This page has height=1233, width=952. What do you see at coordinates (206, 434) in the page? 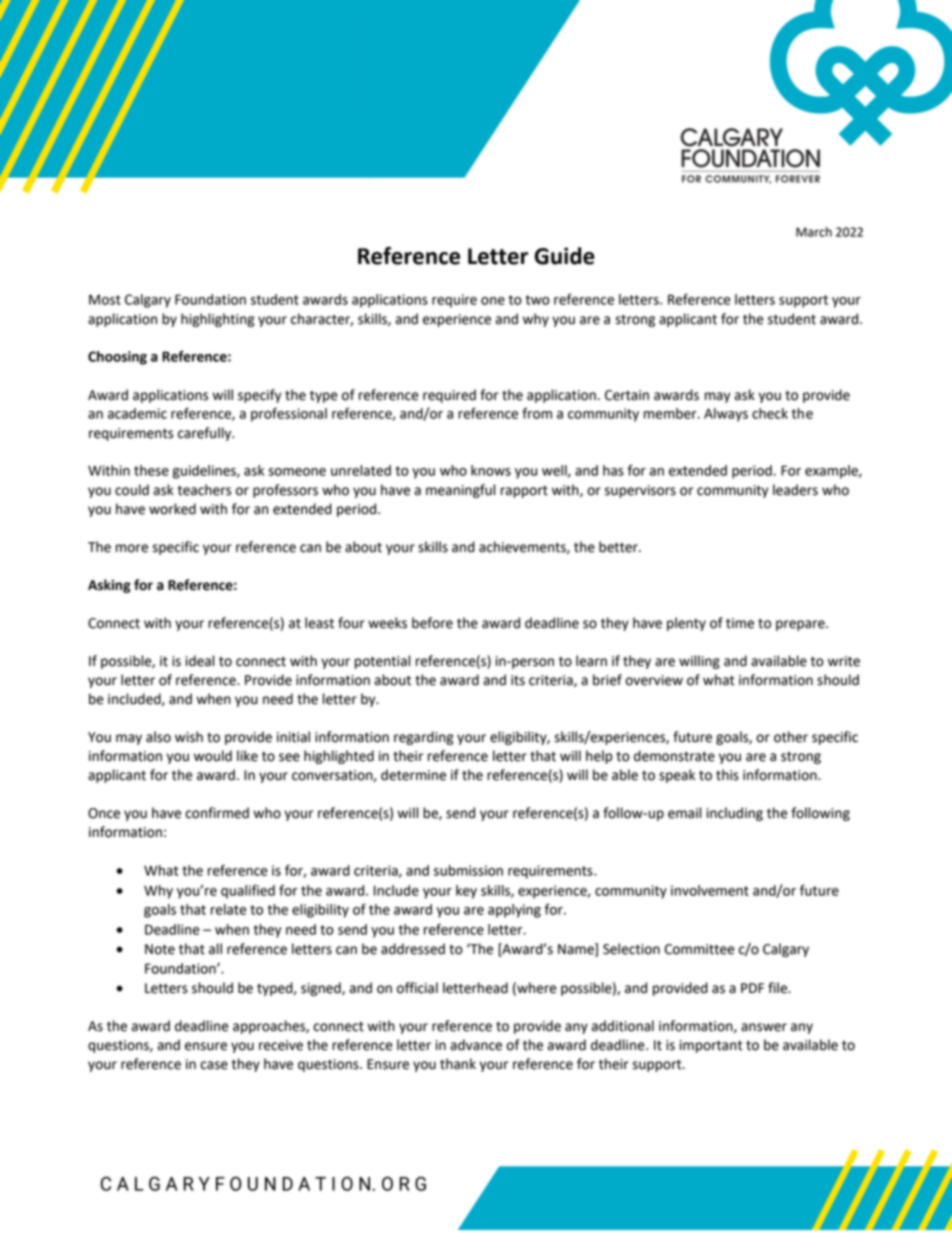
I see `carefully` at bounding box center [206, 434].
